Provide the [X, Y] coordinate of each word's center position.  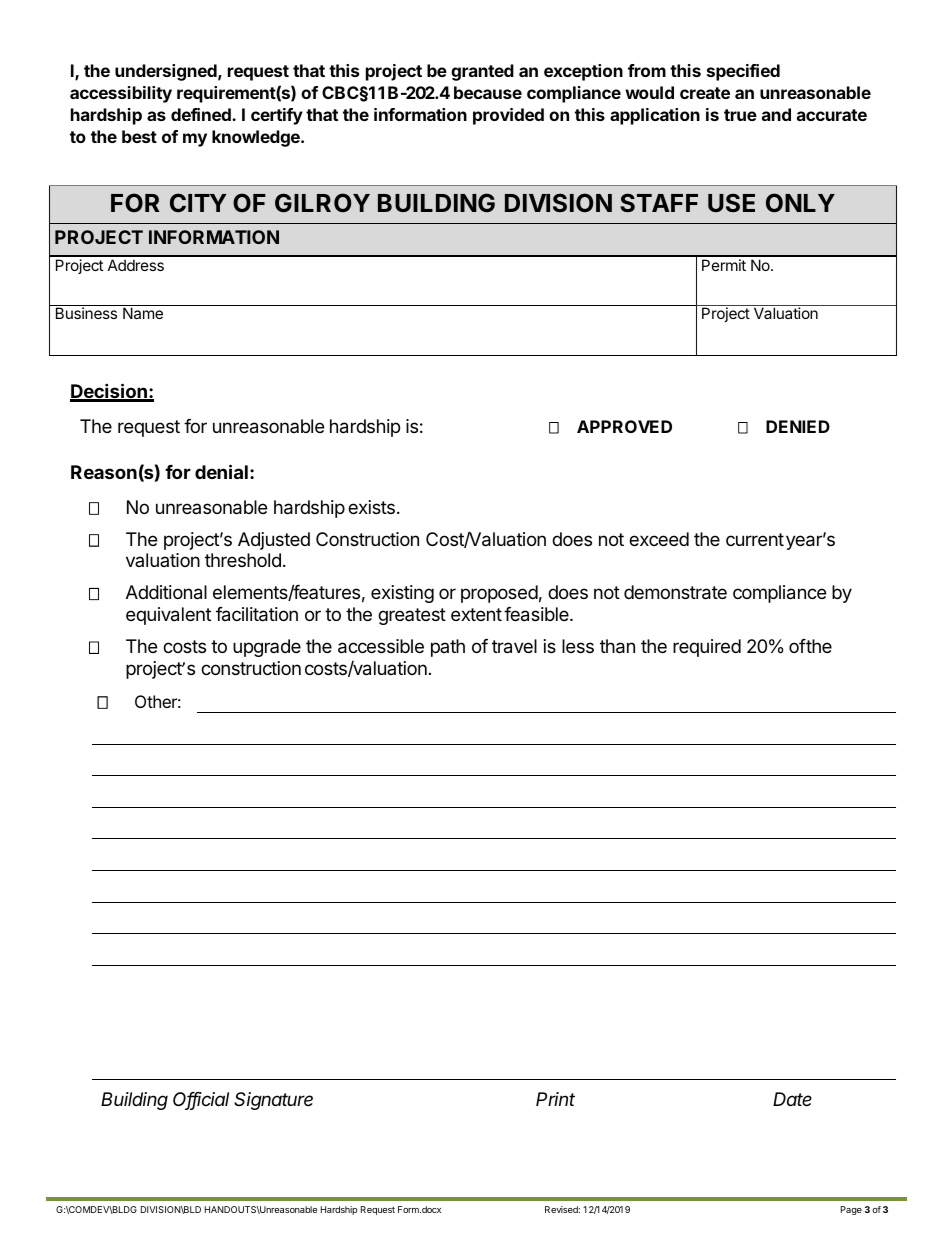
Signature [273, 1101]
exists [371, 507]
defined [202, 114]
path [448, 648]
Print [555, 1099]
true [740, 115]
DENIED [798, 426]
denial [221, 471]
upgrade [267, 648]
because [488, 92]
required [707, 648]
